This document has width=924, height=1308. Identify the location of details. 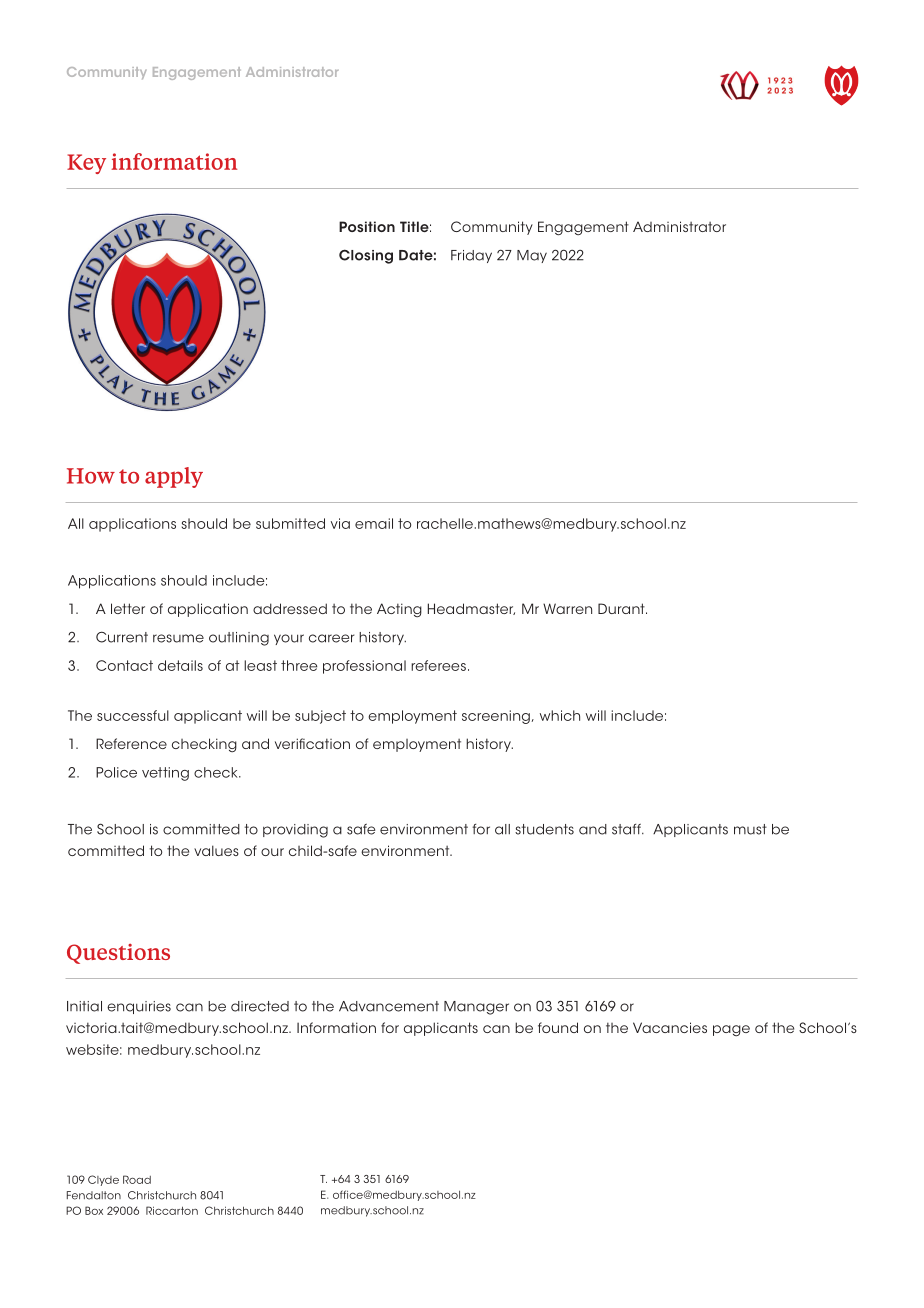
(180, 665).
